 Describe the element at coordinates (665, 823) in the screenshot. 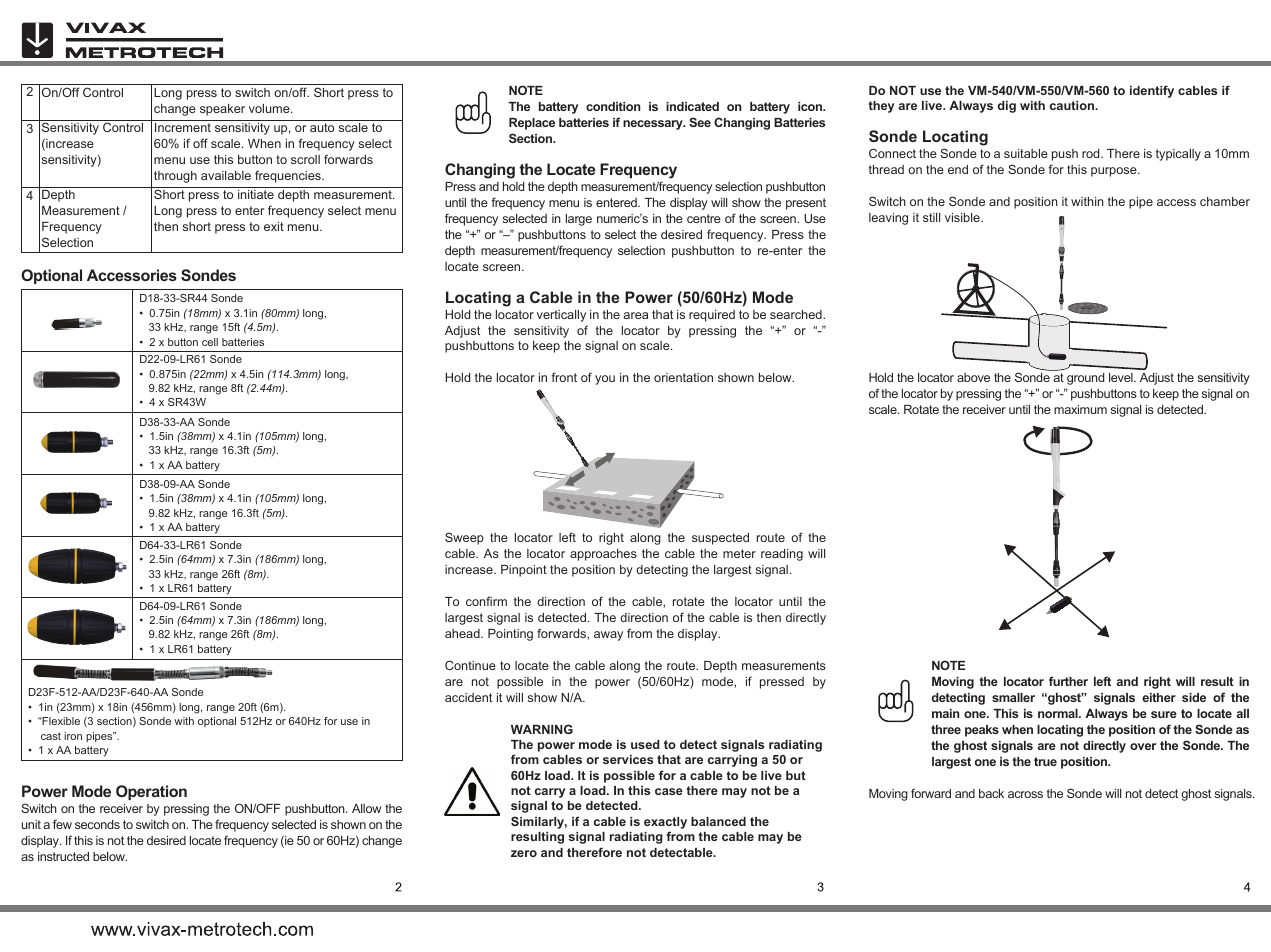

I see `exactly` at that location.
